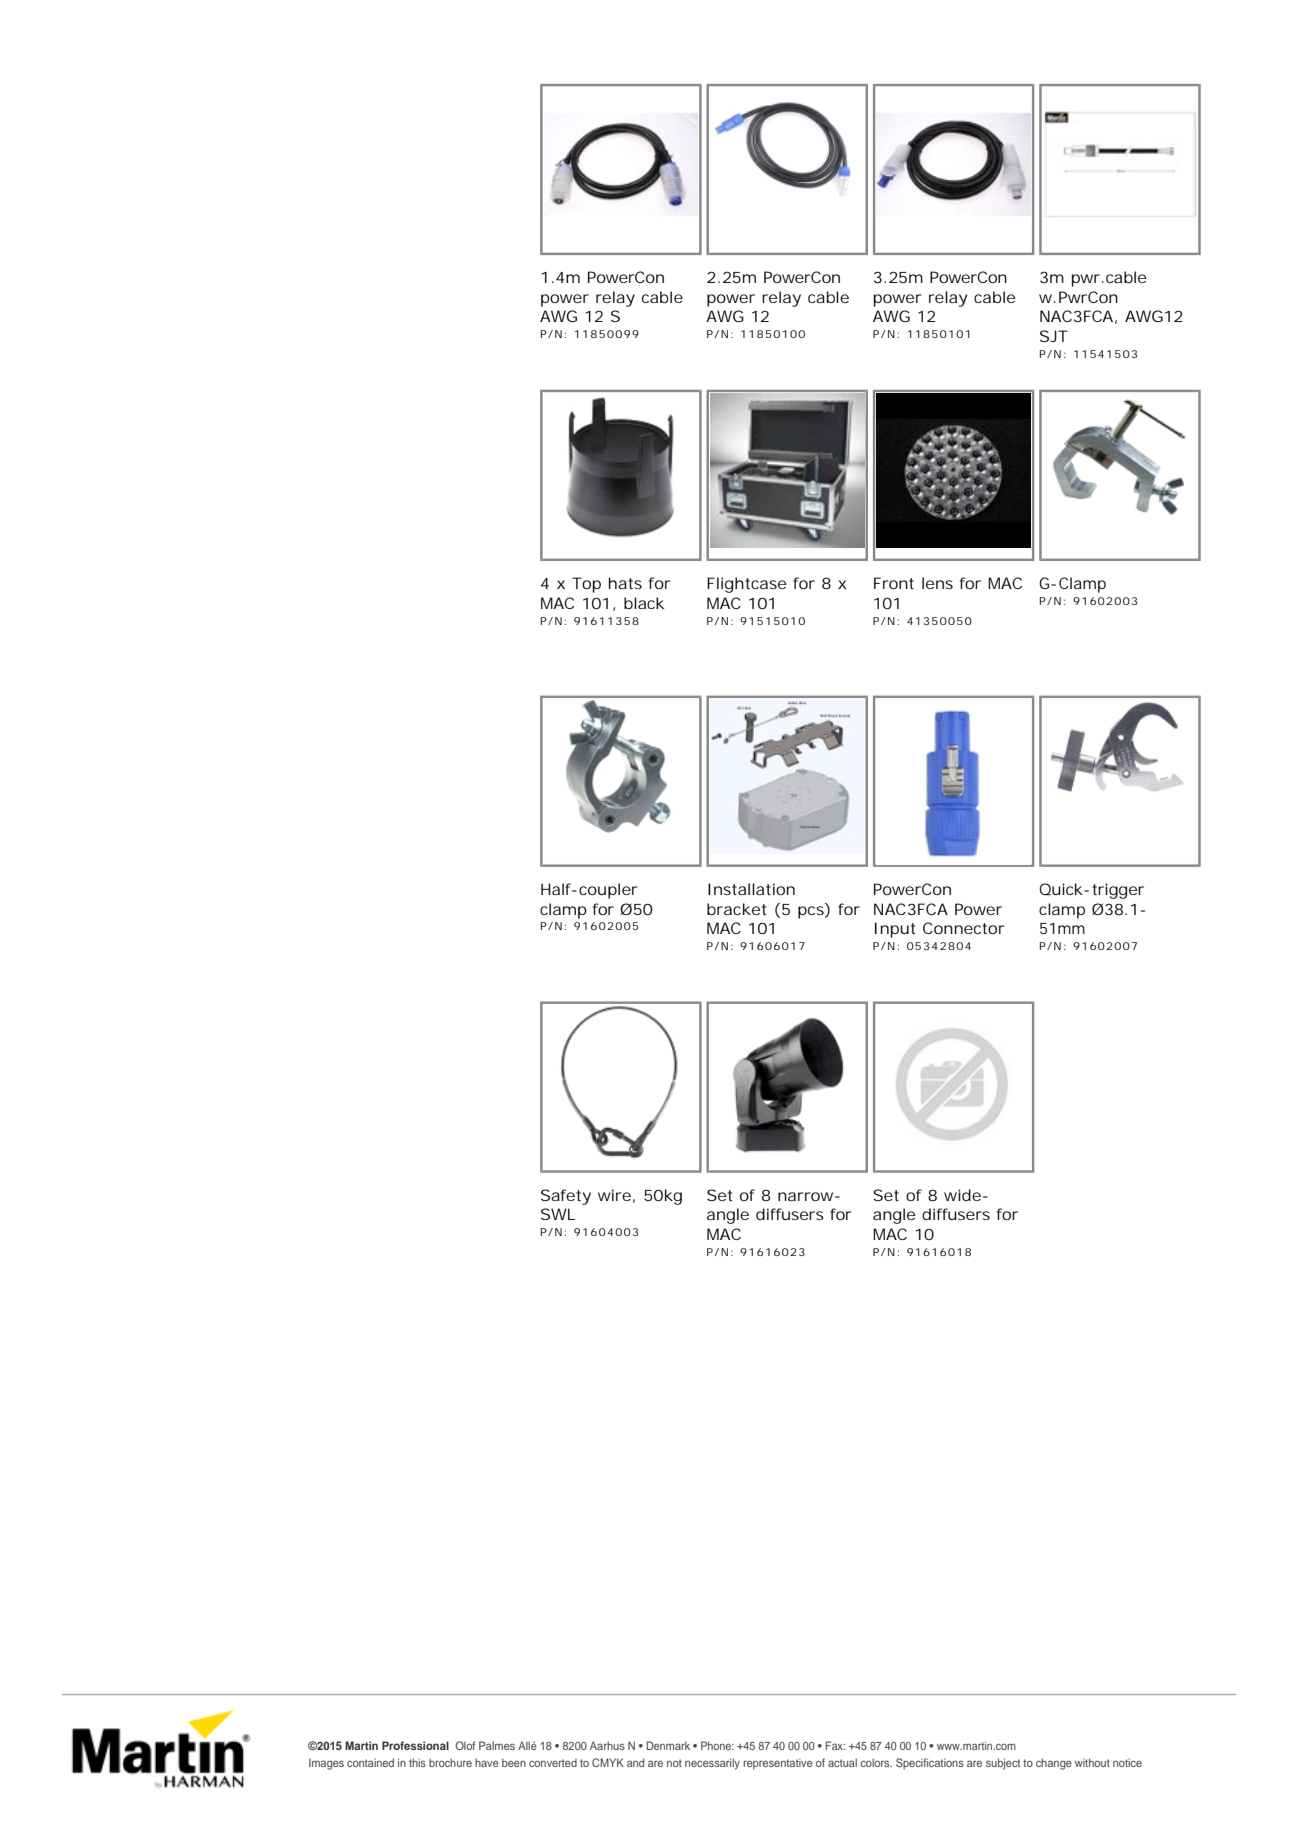  What do you see at coordinates (964, 928) in the screenshot?
I see `Connector` at bounding box center [964, 928].
